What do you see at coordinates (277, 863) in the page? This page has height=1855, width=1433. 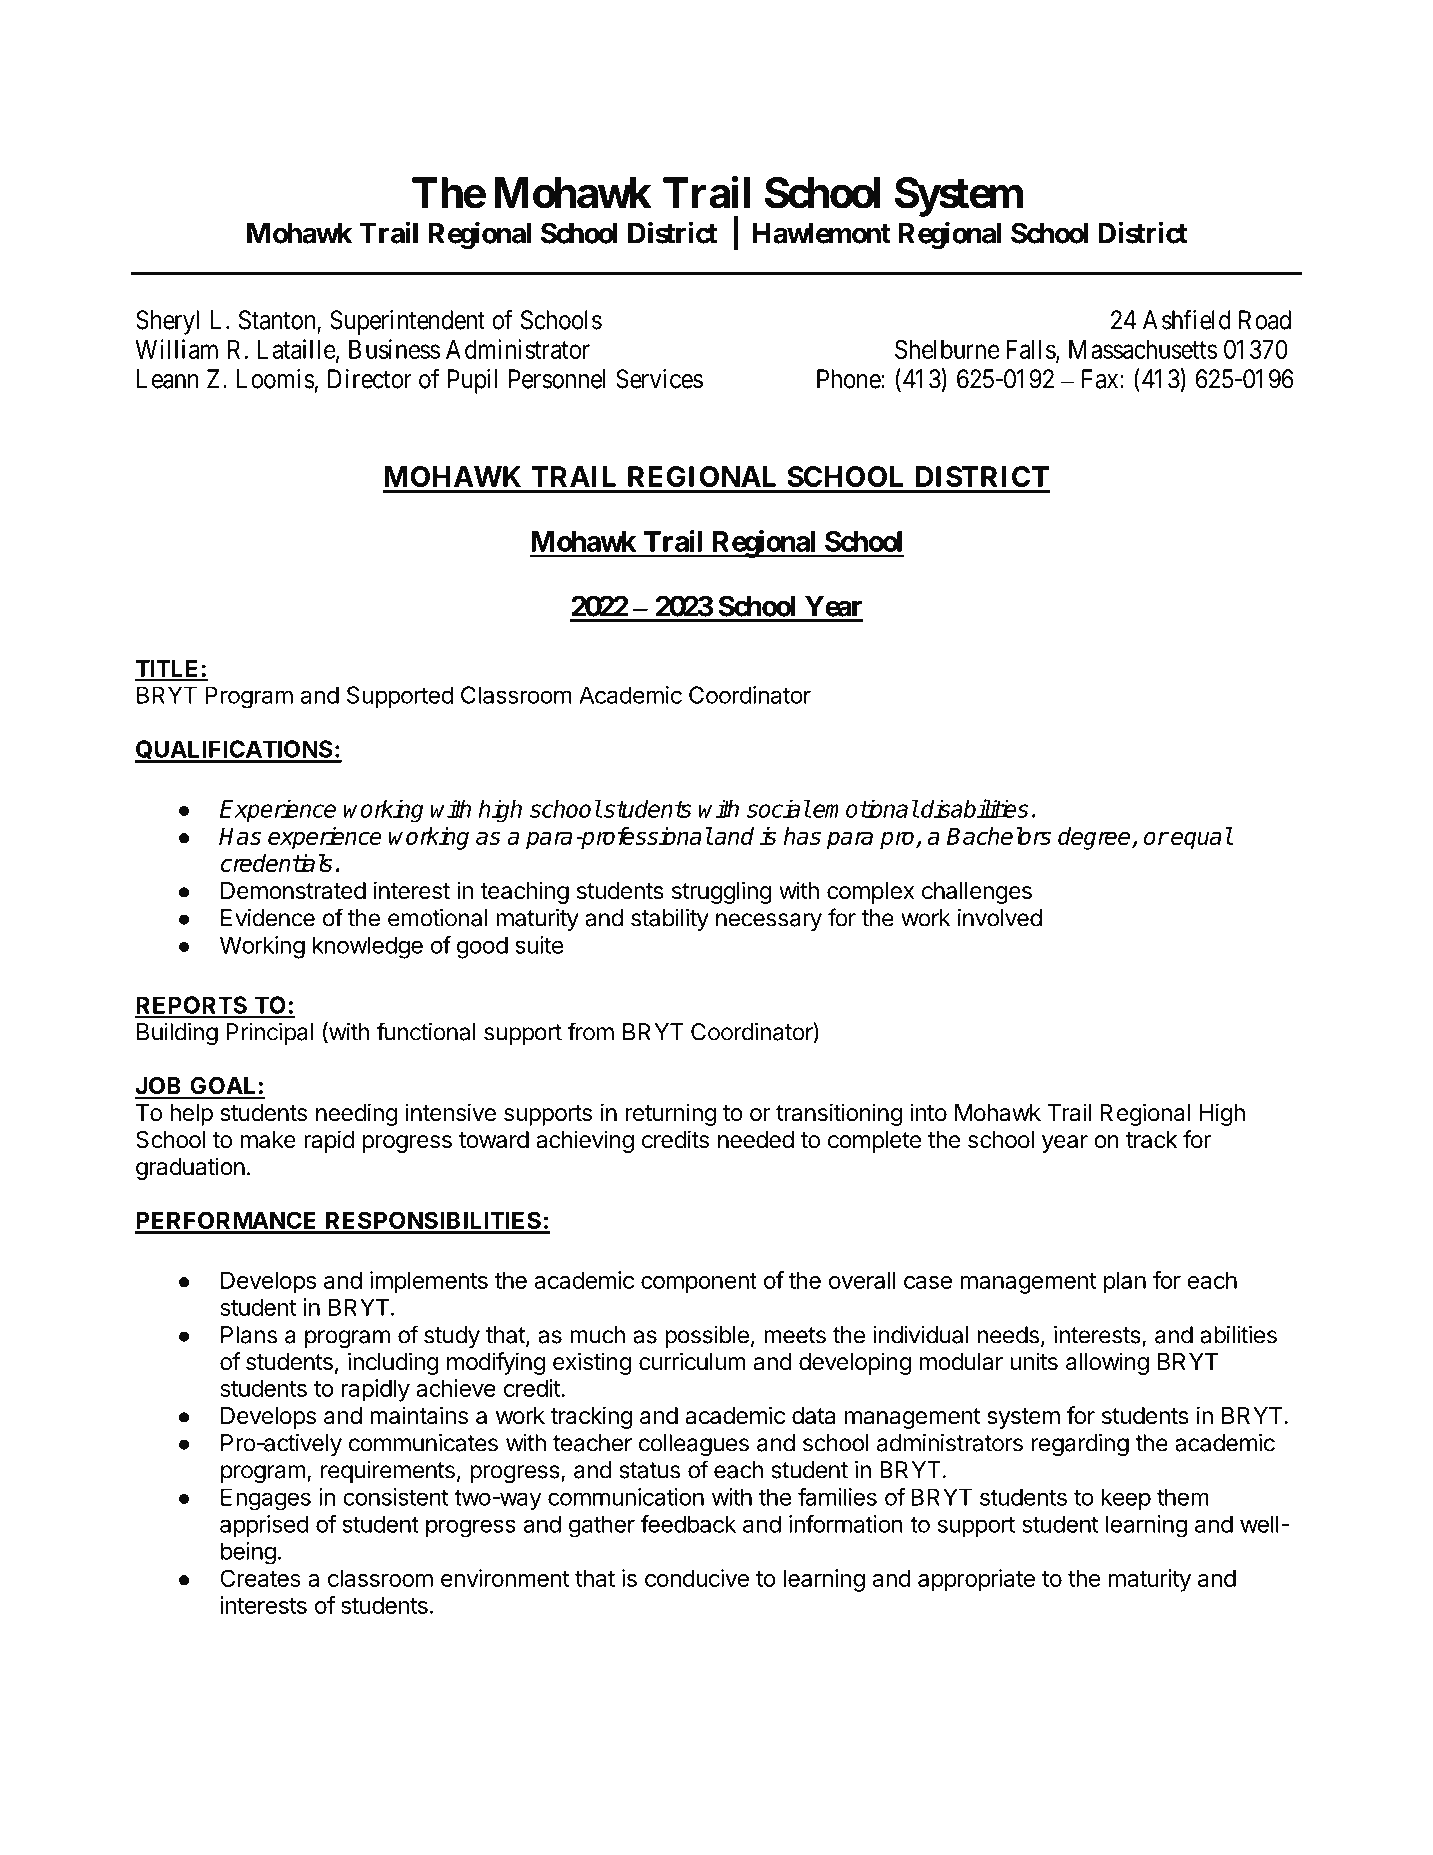 I see `credentials` at bounding box center [277, 863].
